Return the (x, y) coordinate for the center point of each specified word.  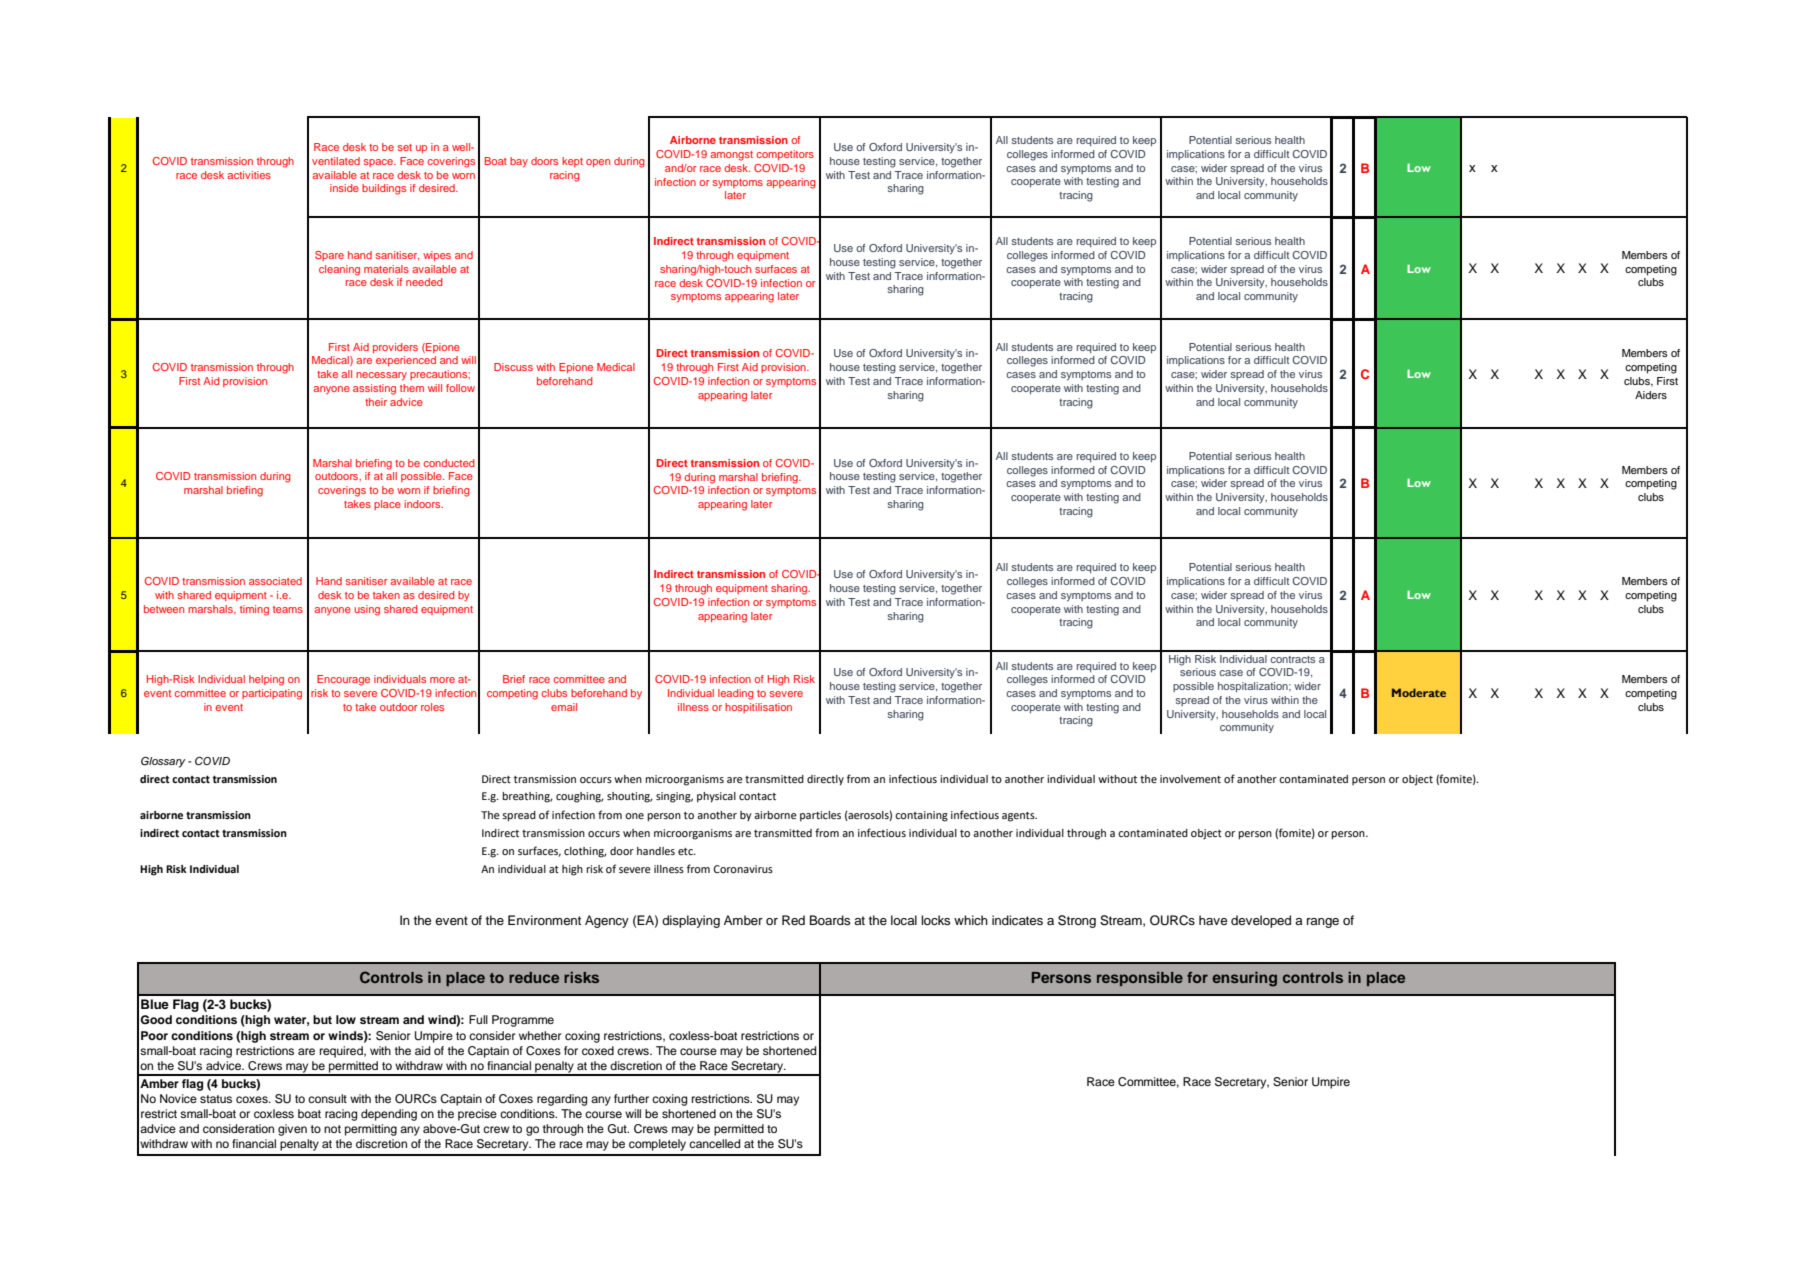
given (292, 1130)
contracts (1292, 659)
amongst (731, 156)
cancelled (714, 1143)
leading (736, 694)
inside (344, 188)
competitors (785, 155)
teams (288, 609)
